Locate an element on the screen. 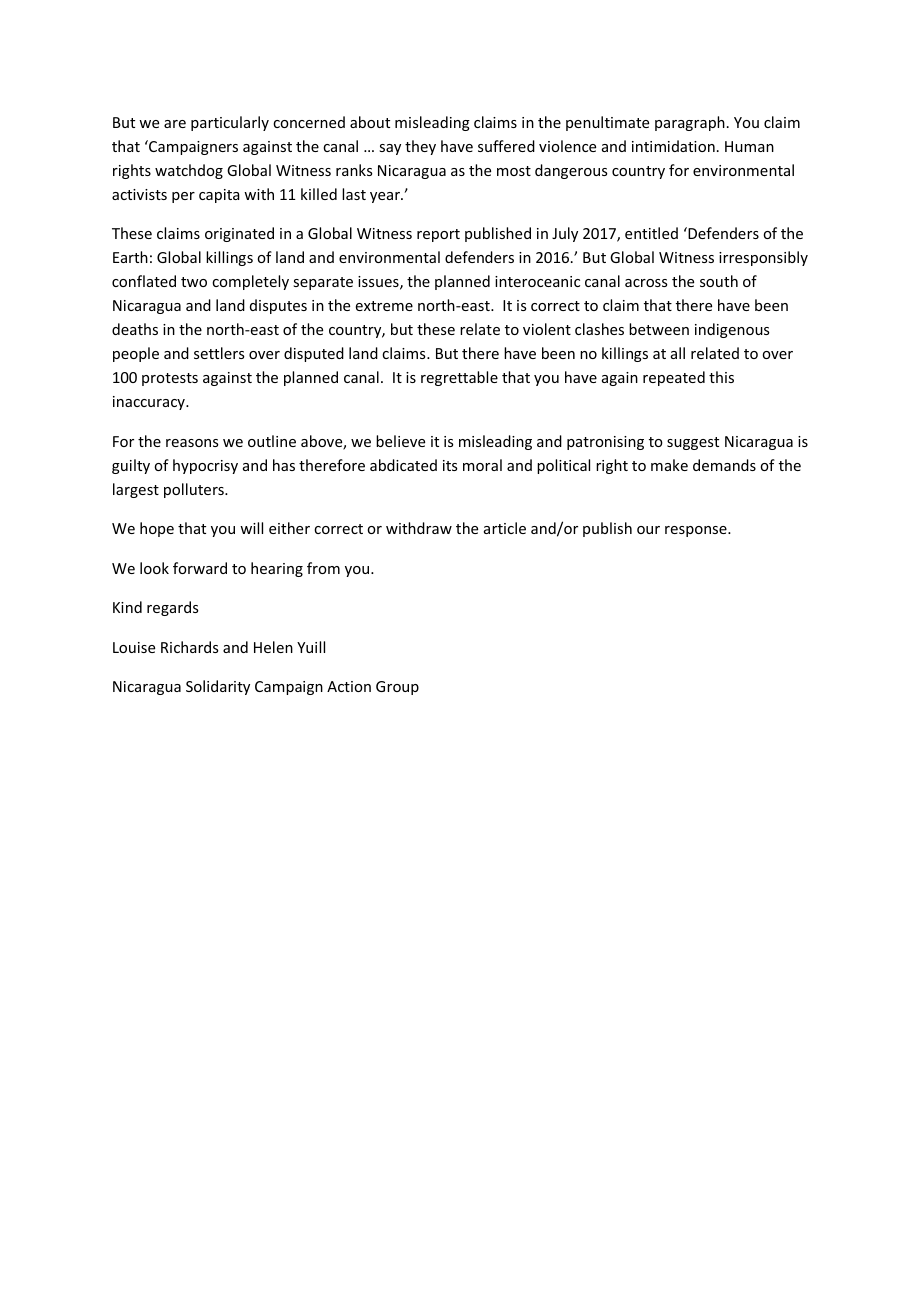 Image resolution: width=924 pixels, height=1308 pixels. regrettable is located at coordinates (459, 378).
